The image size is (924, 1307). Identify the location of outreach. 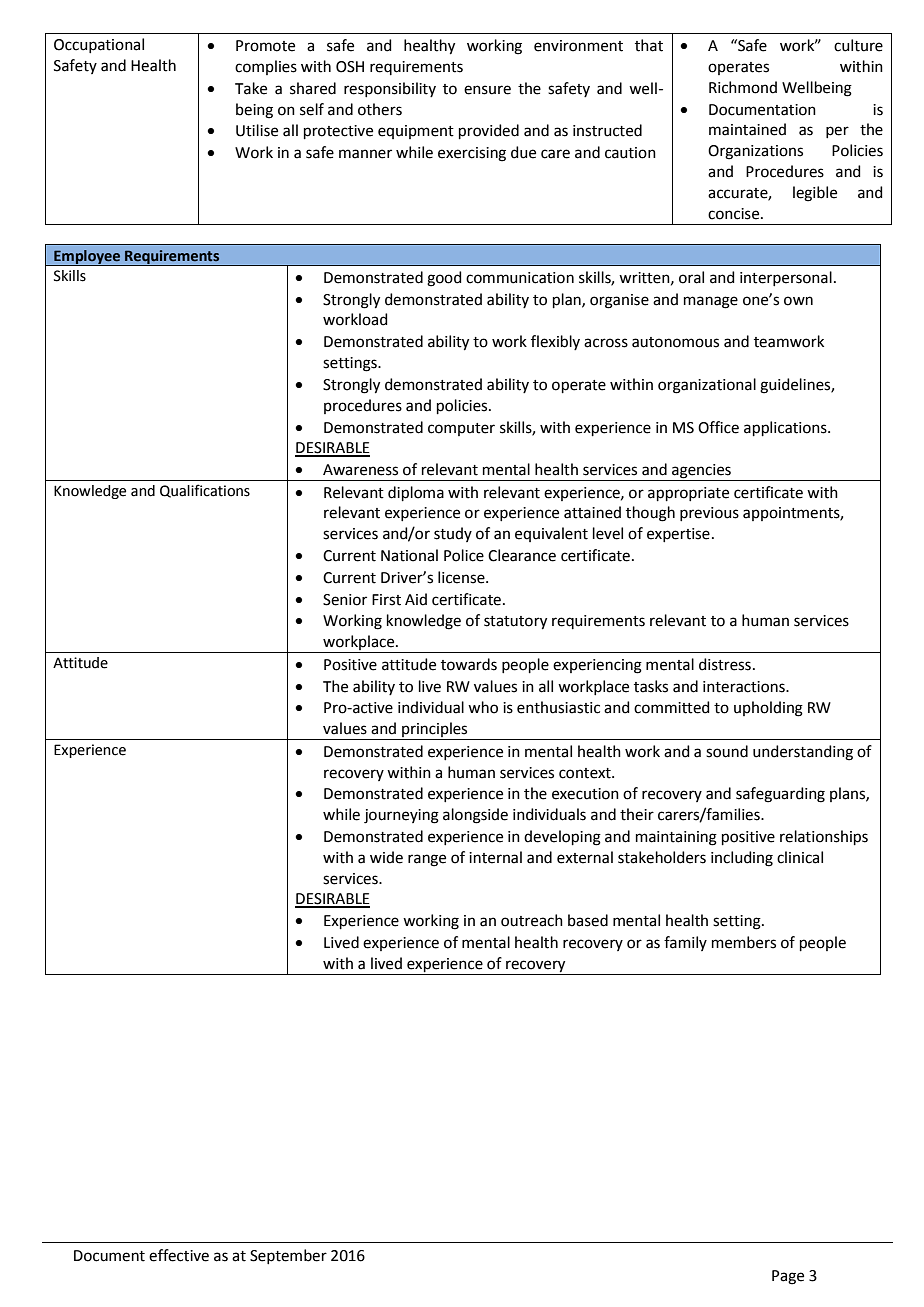
(532, 920).
